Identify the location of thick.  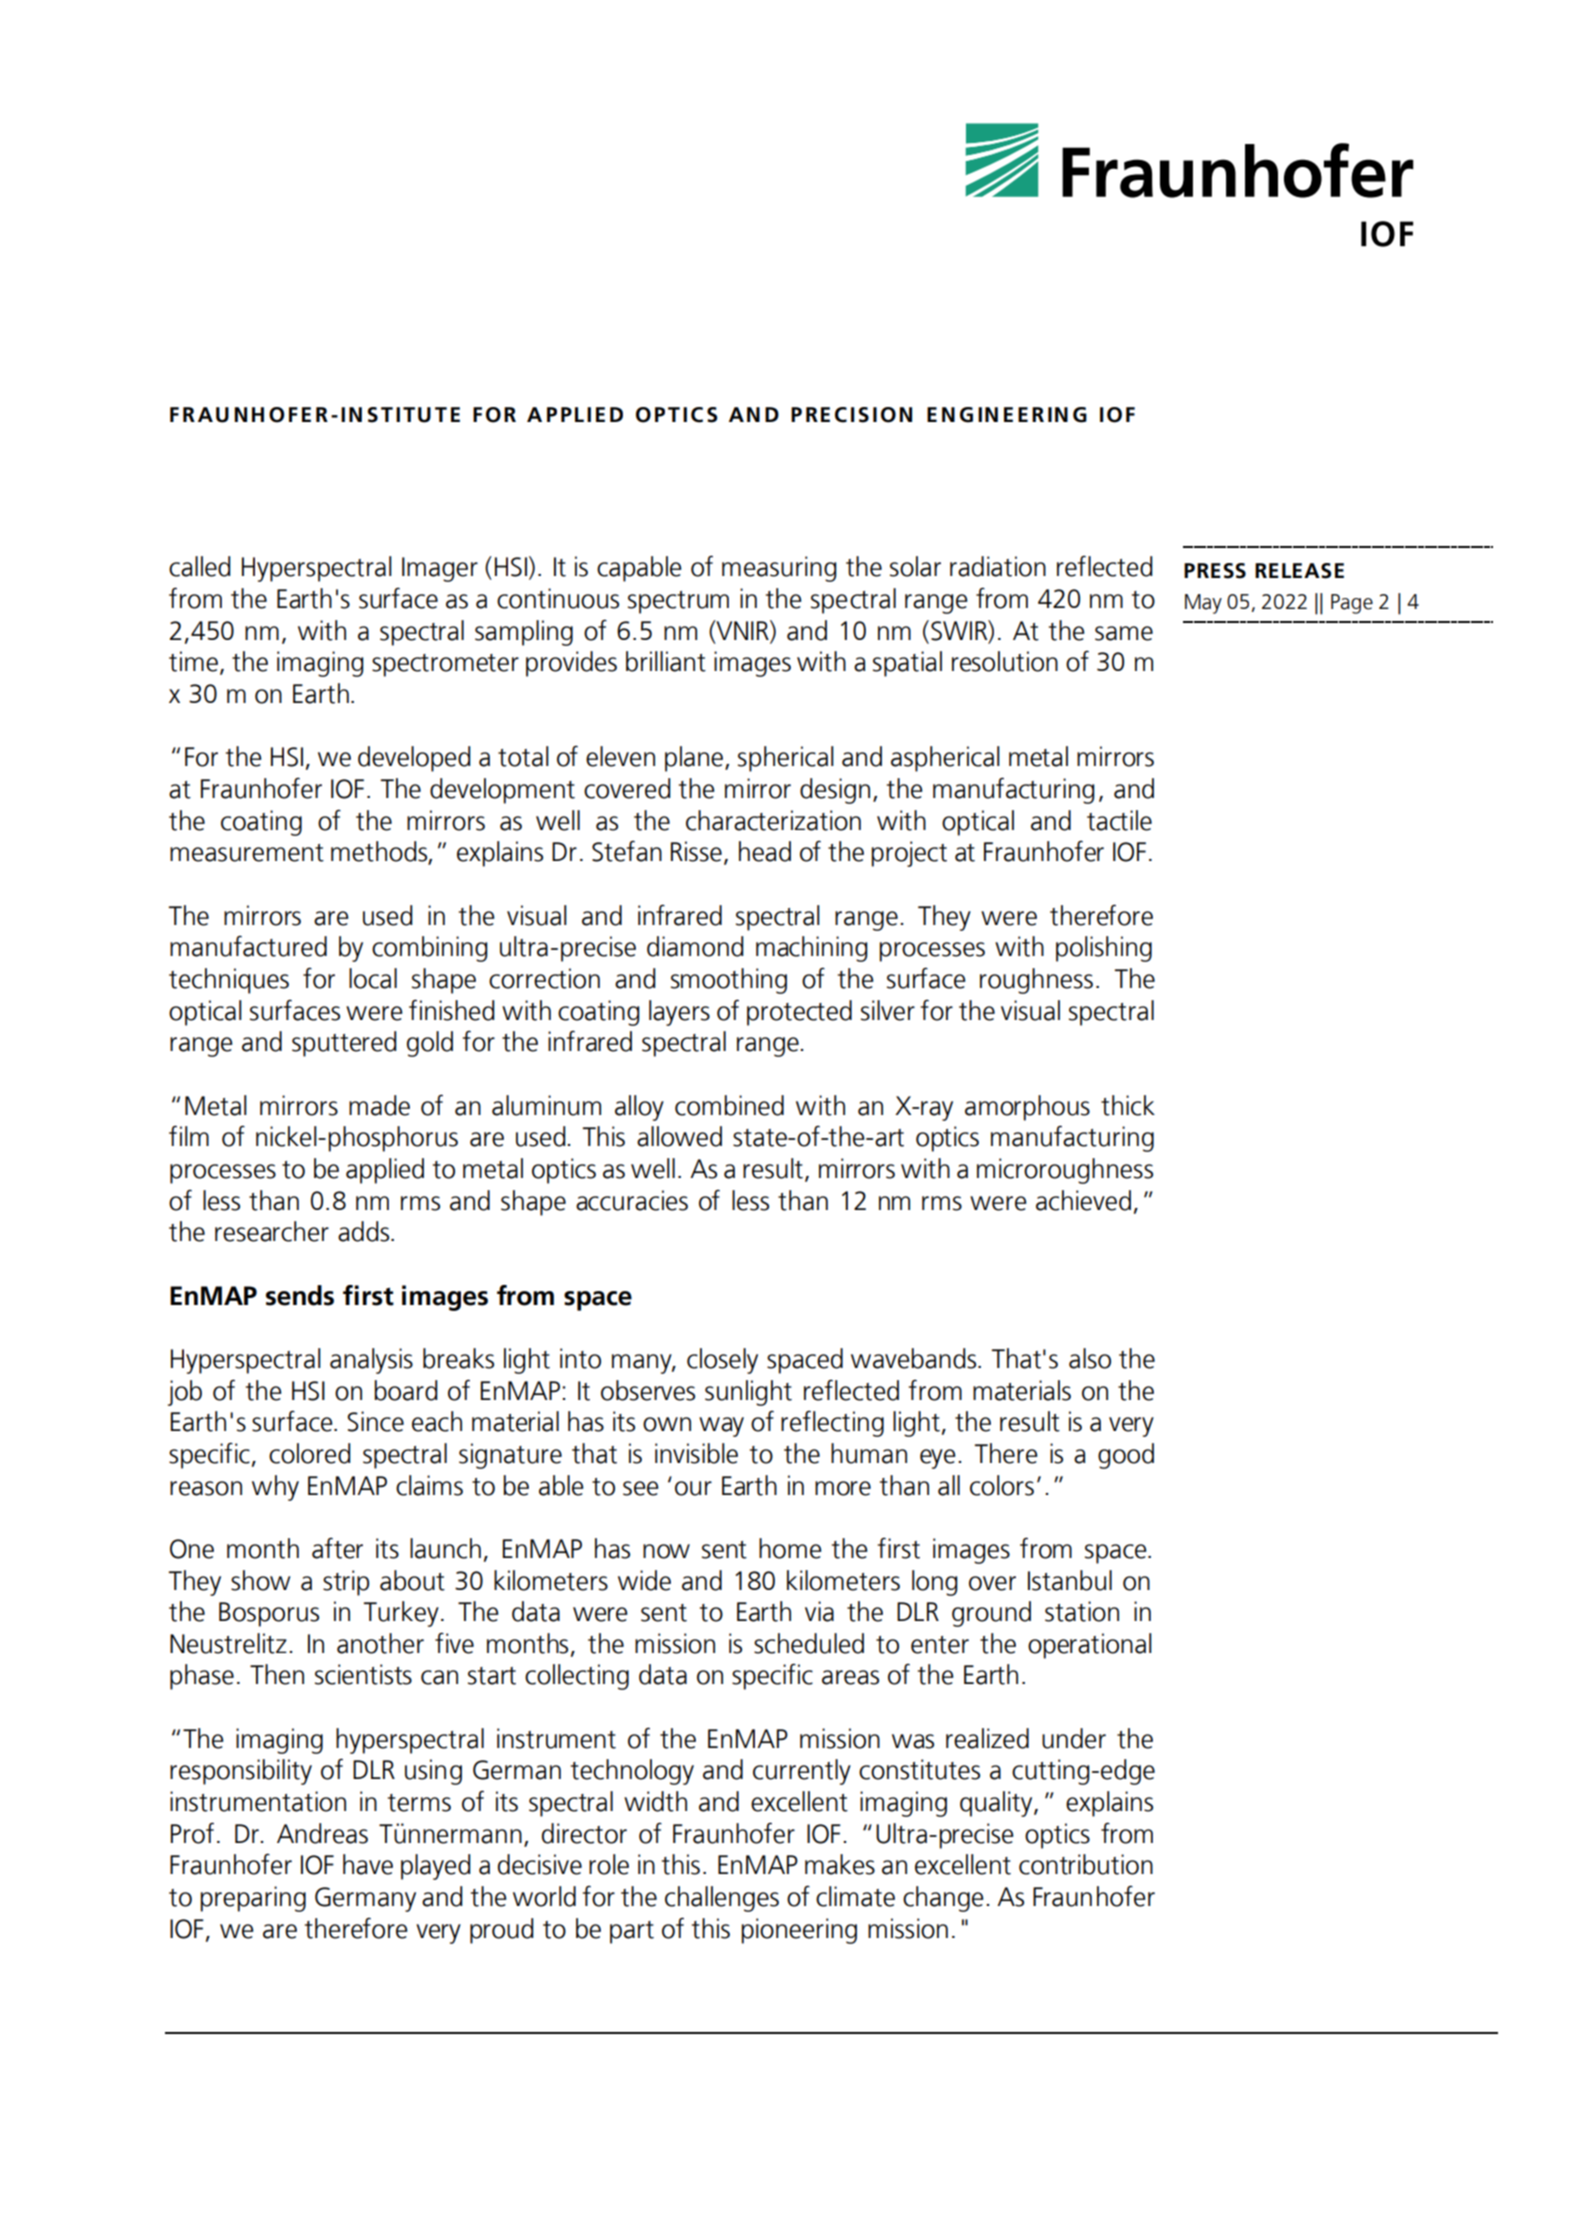
(1128, 1105).
